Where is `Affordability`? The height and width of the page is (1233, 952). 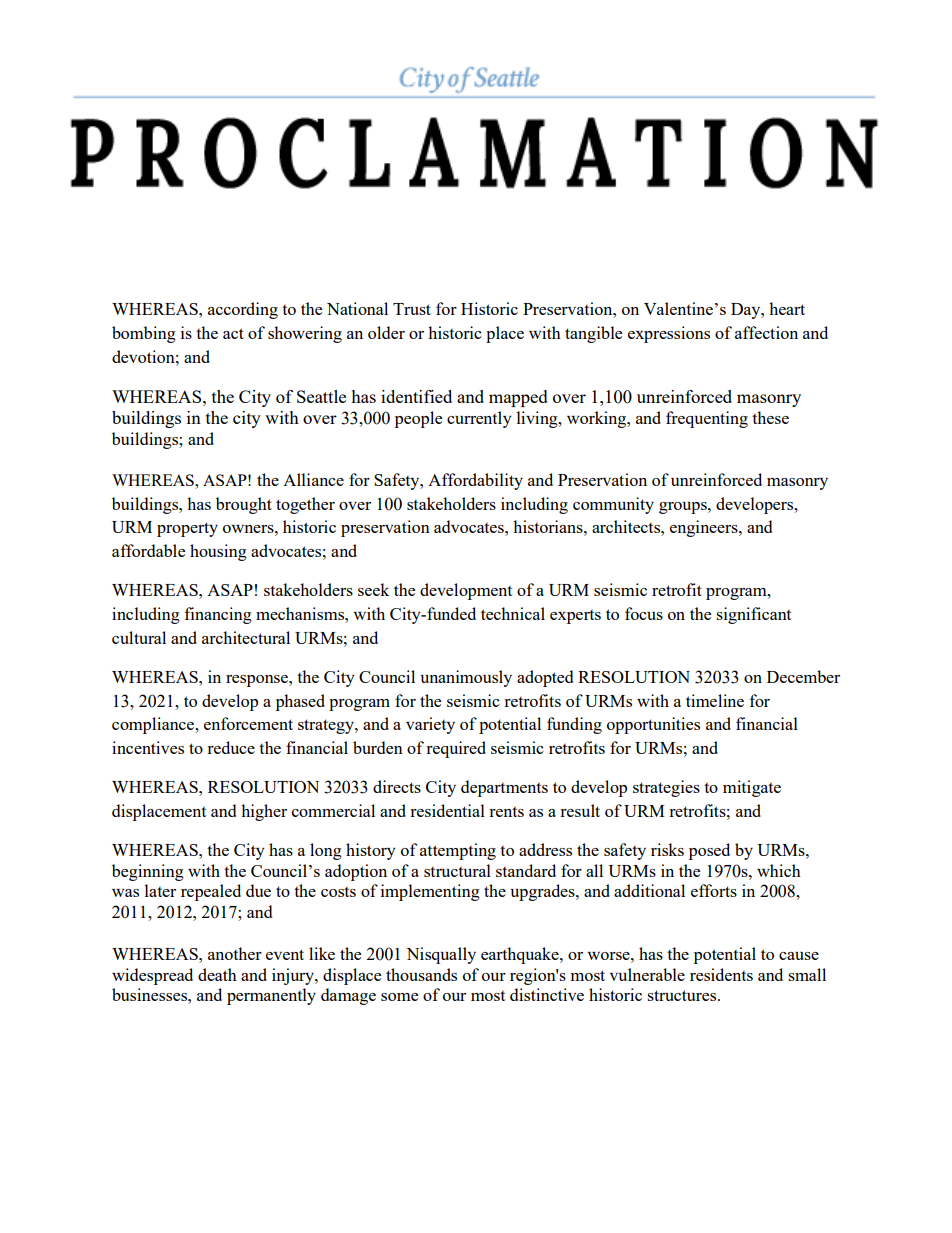 Affordability is located at coordinates (475, 481).
